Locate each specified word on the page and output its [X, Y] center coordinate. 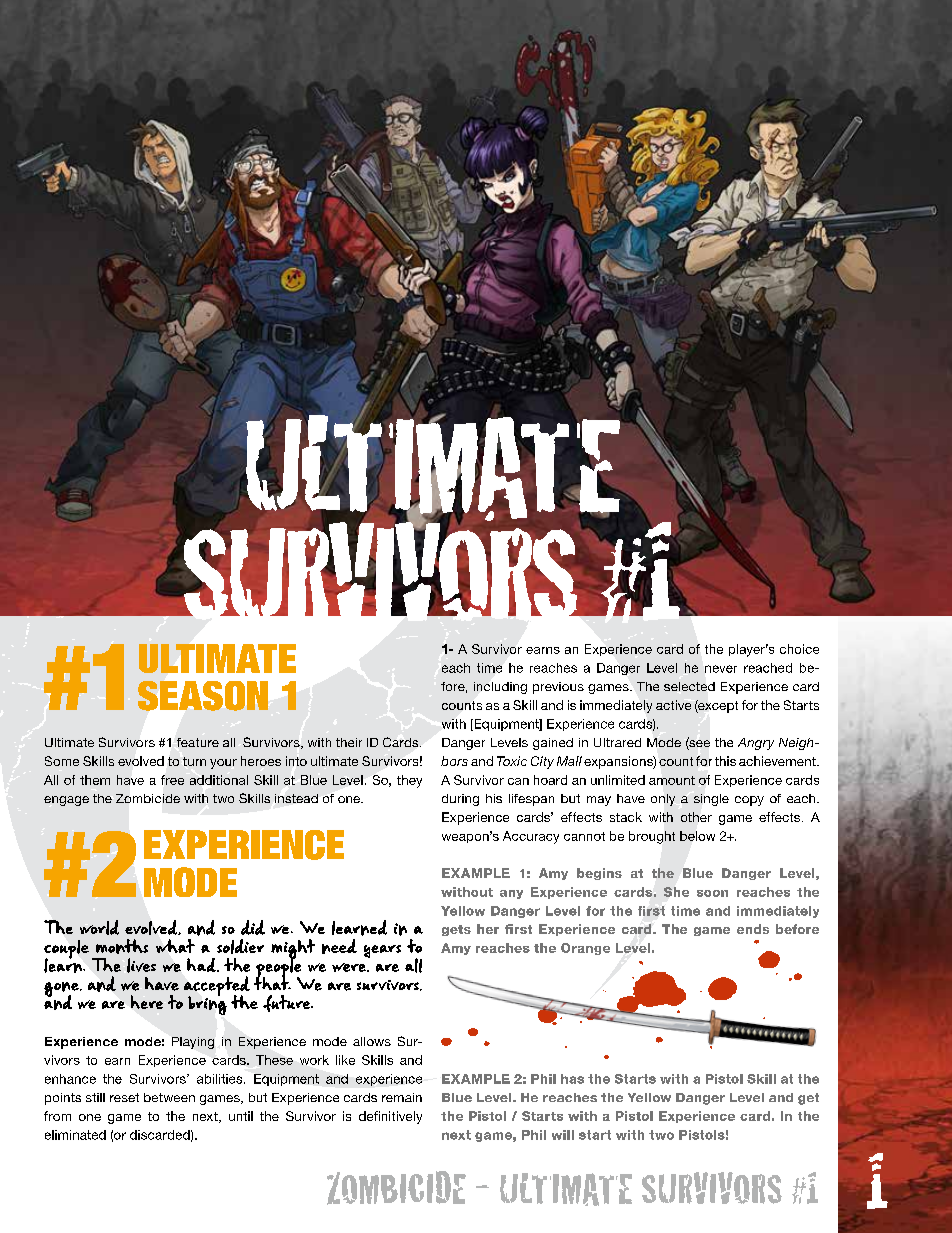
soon [712, 893]
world [99, 927]
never [721, 669]
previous [558, 688]
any [511, 894]
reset [124, 1097]
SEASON [203, 696]
